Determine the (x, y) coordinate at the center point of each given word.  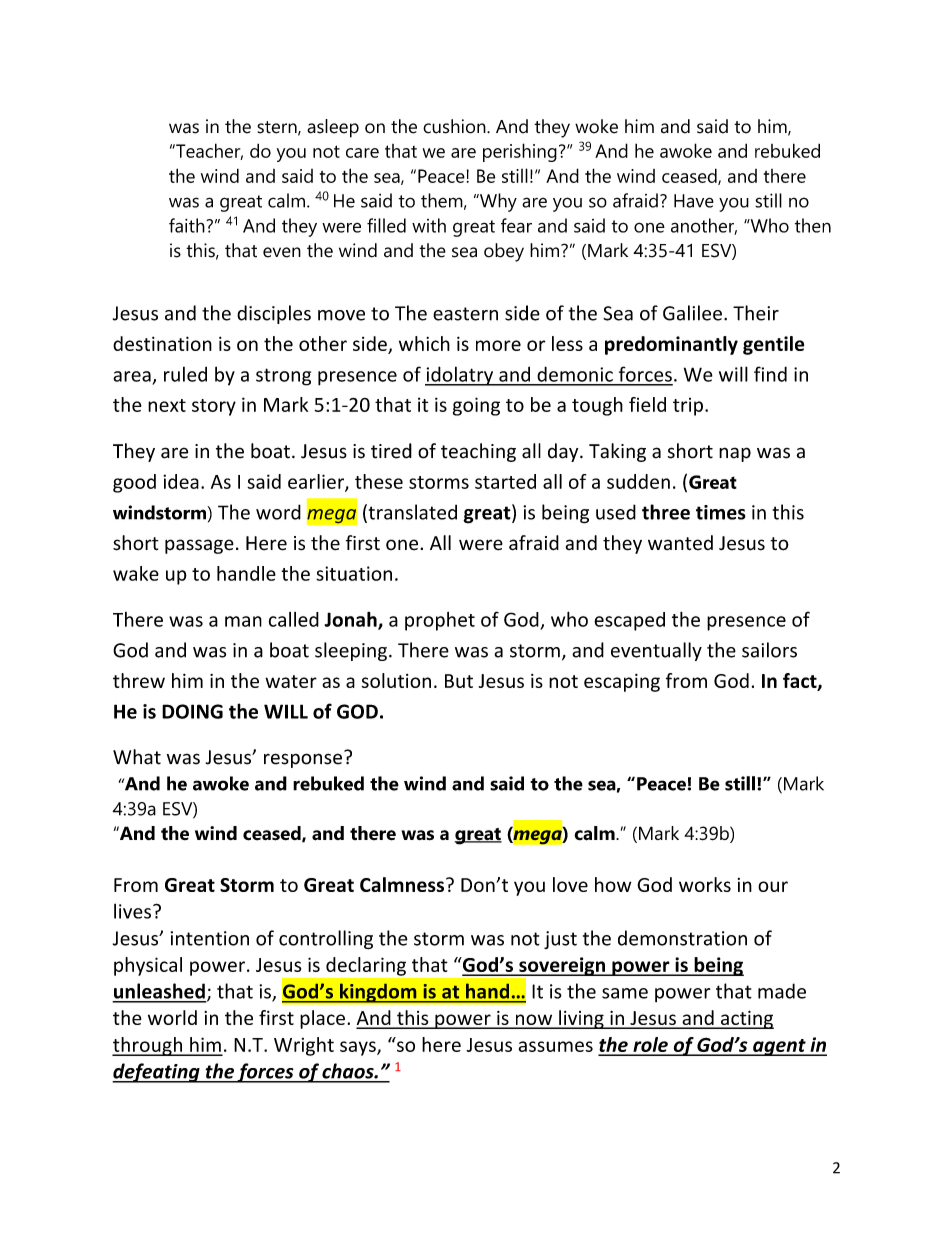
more (498, 345)
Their (756, 313)
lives (132, 911)
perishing (520, 152)
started (505, 481)
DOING (192, 711)
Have (694, 201)
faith (188, 225)
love (570, 884)
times (721, 512)
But (459, 681)
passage (199, 546)
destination (162, 343)
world (172, 1017)
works (705, 884)
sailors (769, 650)
